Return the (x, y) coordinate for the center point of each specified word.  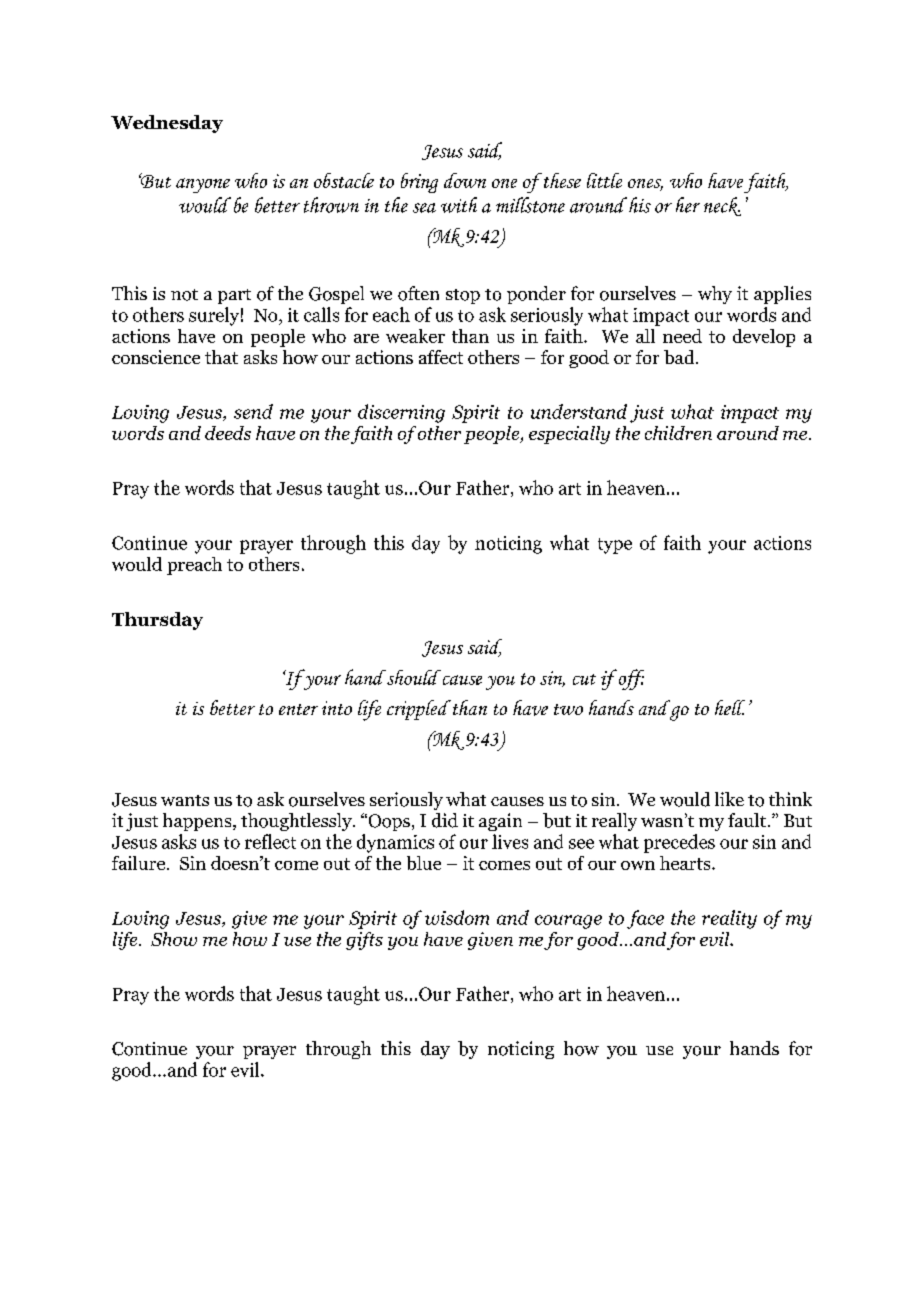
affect (441, 357)
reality (729, 919)
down (465, 180)
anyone (203, 185)
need (682, 336)
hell (730, 707)
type (615, 546)
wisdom (457, 917)
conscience (156, 357)
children (678, 433)
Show (174, 939)
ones (645, 184)
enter (298, 709)
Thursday (157, 621)
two (568, 709)
